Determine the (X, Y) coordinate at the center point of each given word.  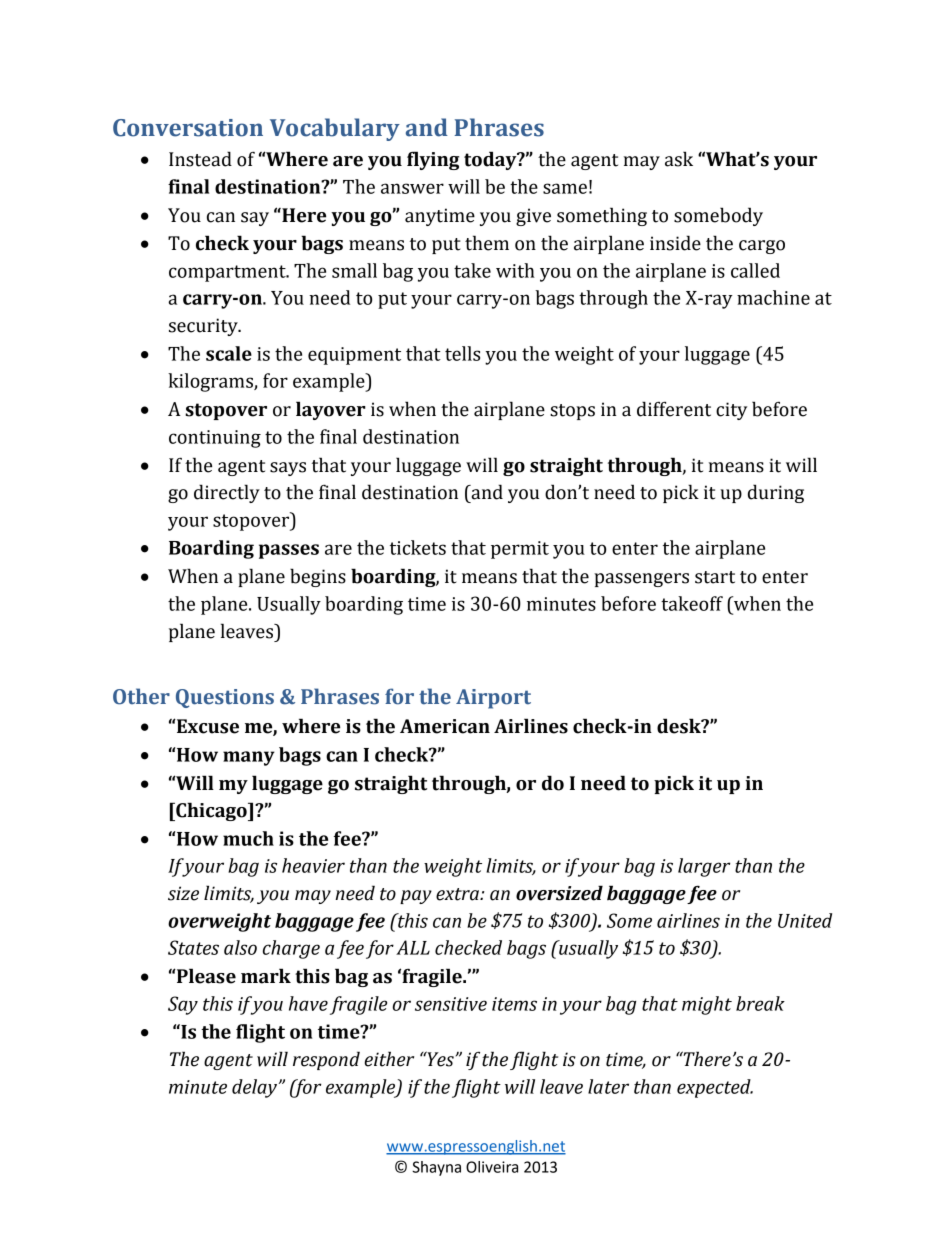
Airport (493, 699)
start (715, 577)
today (491, 160)
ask (679, 159)
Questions (225, 698)
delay (256, 1088)
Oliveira (492, 1167)
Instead (200, 159)
